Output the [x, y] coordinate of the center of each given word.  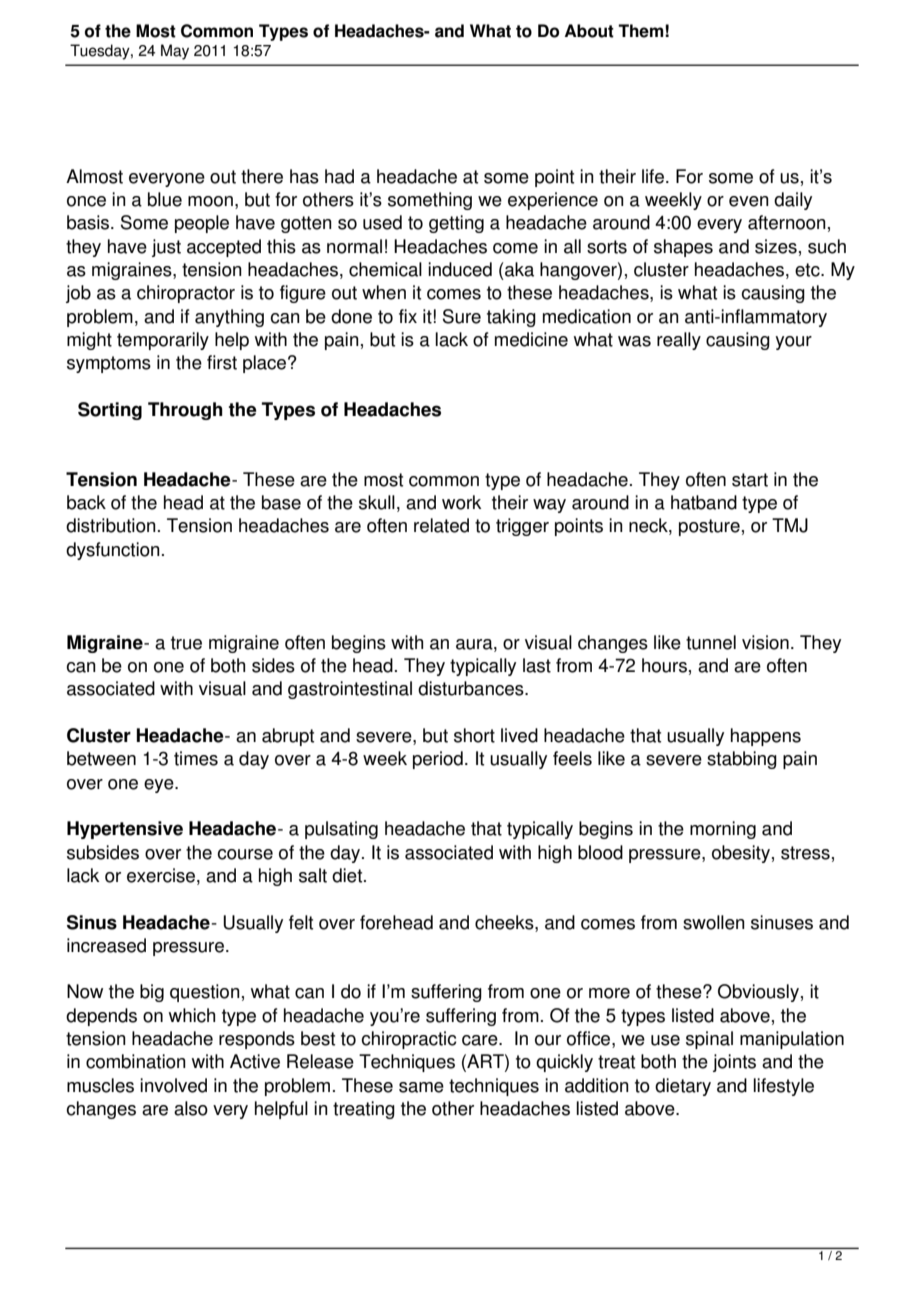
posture [709, 527]
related [441, 525]
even [749, 201]
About [589, 31]
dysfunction [113, 551]
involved [173, 1085]
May [175, 52]
